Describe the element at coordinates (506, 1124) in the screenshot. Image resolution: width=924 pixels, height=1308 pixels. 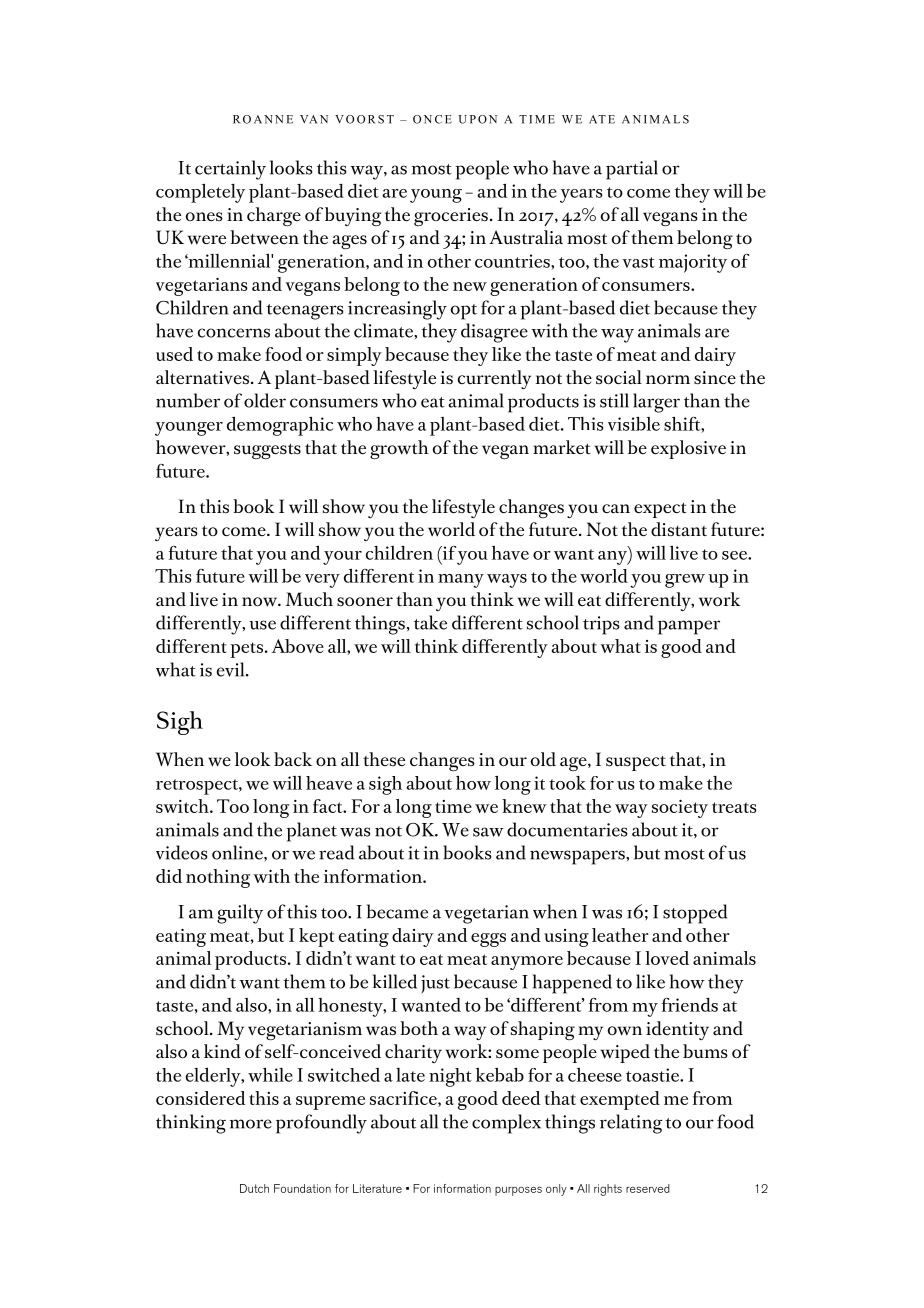
I see `complex` at that location.
